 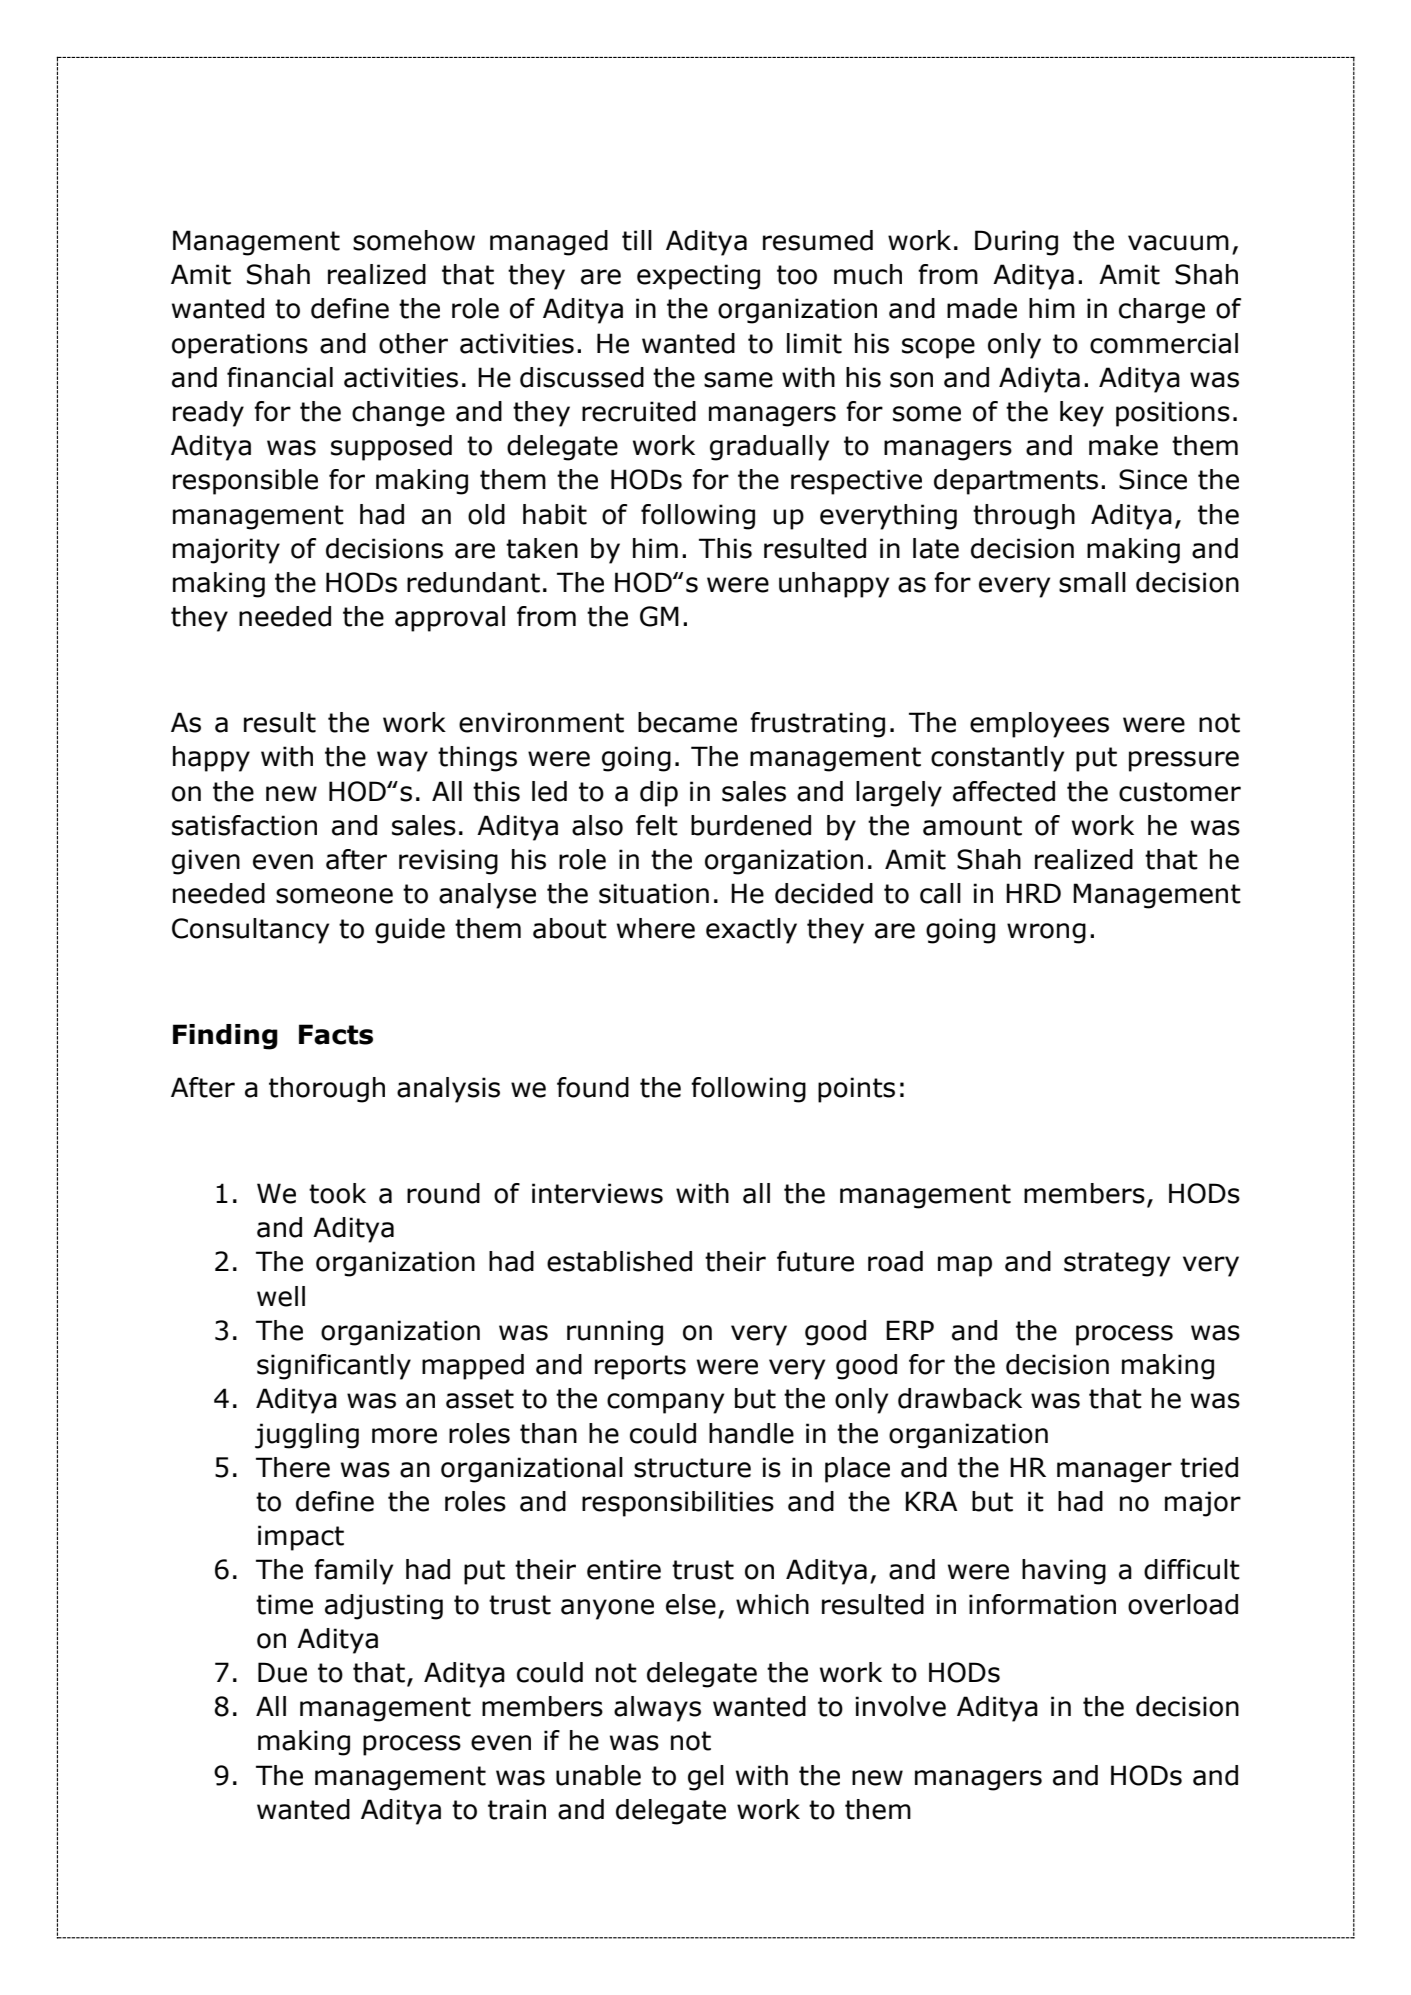 I want to click on company, so click(x=665, y=1403).
